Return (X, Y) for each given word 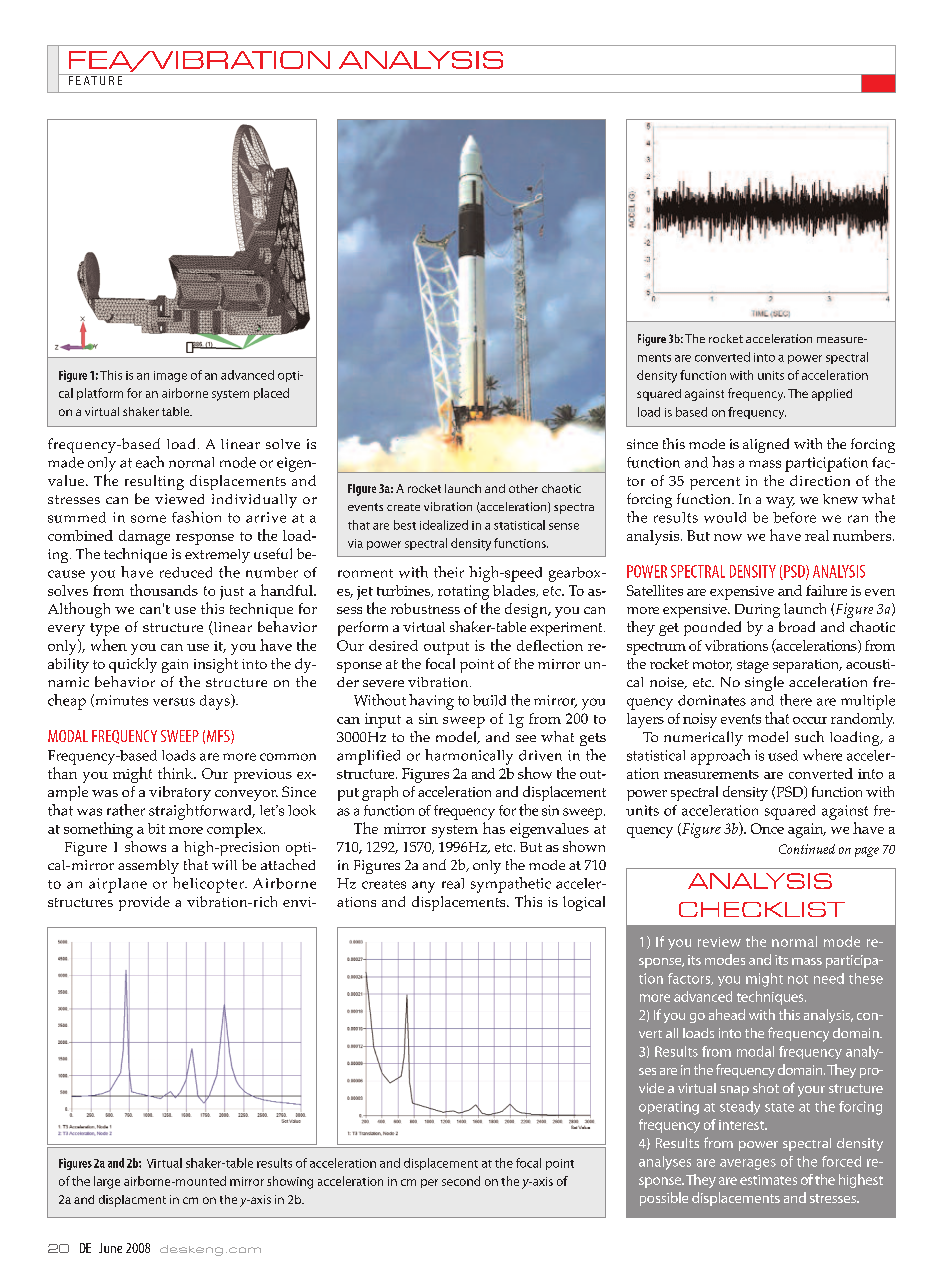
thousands (164, 590)
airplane (118, 885)
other (523, 488)
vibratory (180, 793)
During (757, 611)
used (783, 755)
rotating (463, 592)
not (798, 979)
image (170, 376)
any (423, 887)
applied (832, 395)
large (107, 1182)
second (461, 1181)
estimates (768, 1180)
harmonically (469, 757)
